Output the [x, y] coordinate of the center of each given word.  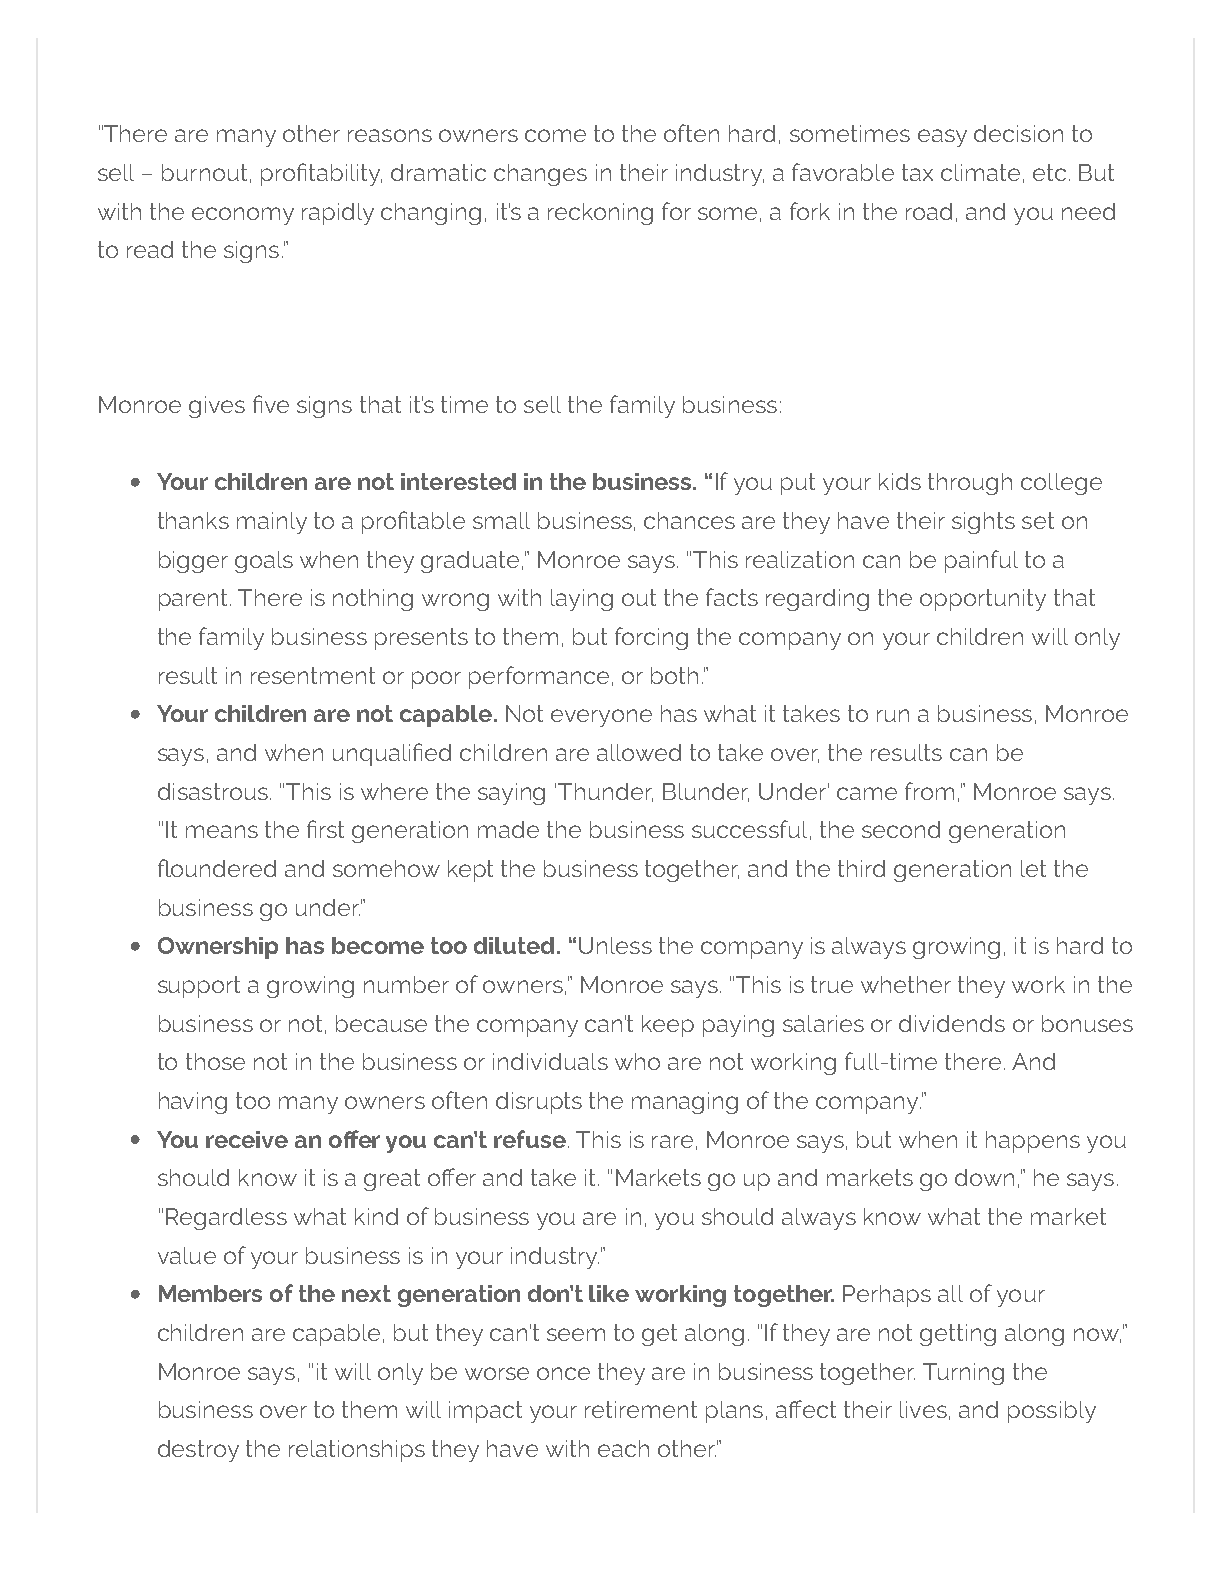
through [970, 484]
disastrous [213, 791]
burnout [204, 172]
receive [247, 1139]
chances [689, 520]
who [637, 1061]
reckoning [600, 214]
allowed [639, 752]
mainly [272, 523]
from [929, 791]
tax [917, 172]
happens [1033, 1142]
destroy [198, 1451]
